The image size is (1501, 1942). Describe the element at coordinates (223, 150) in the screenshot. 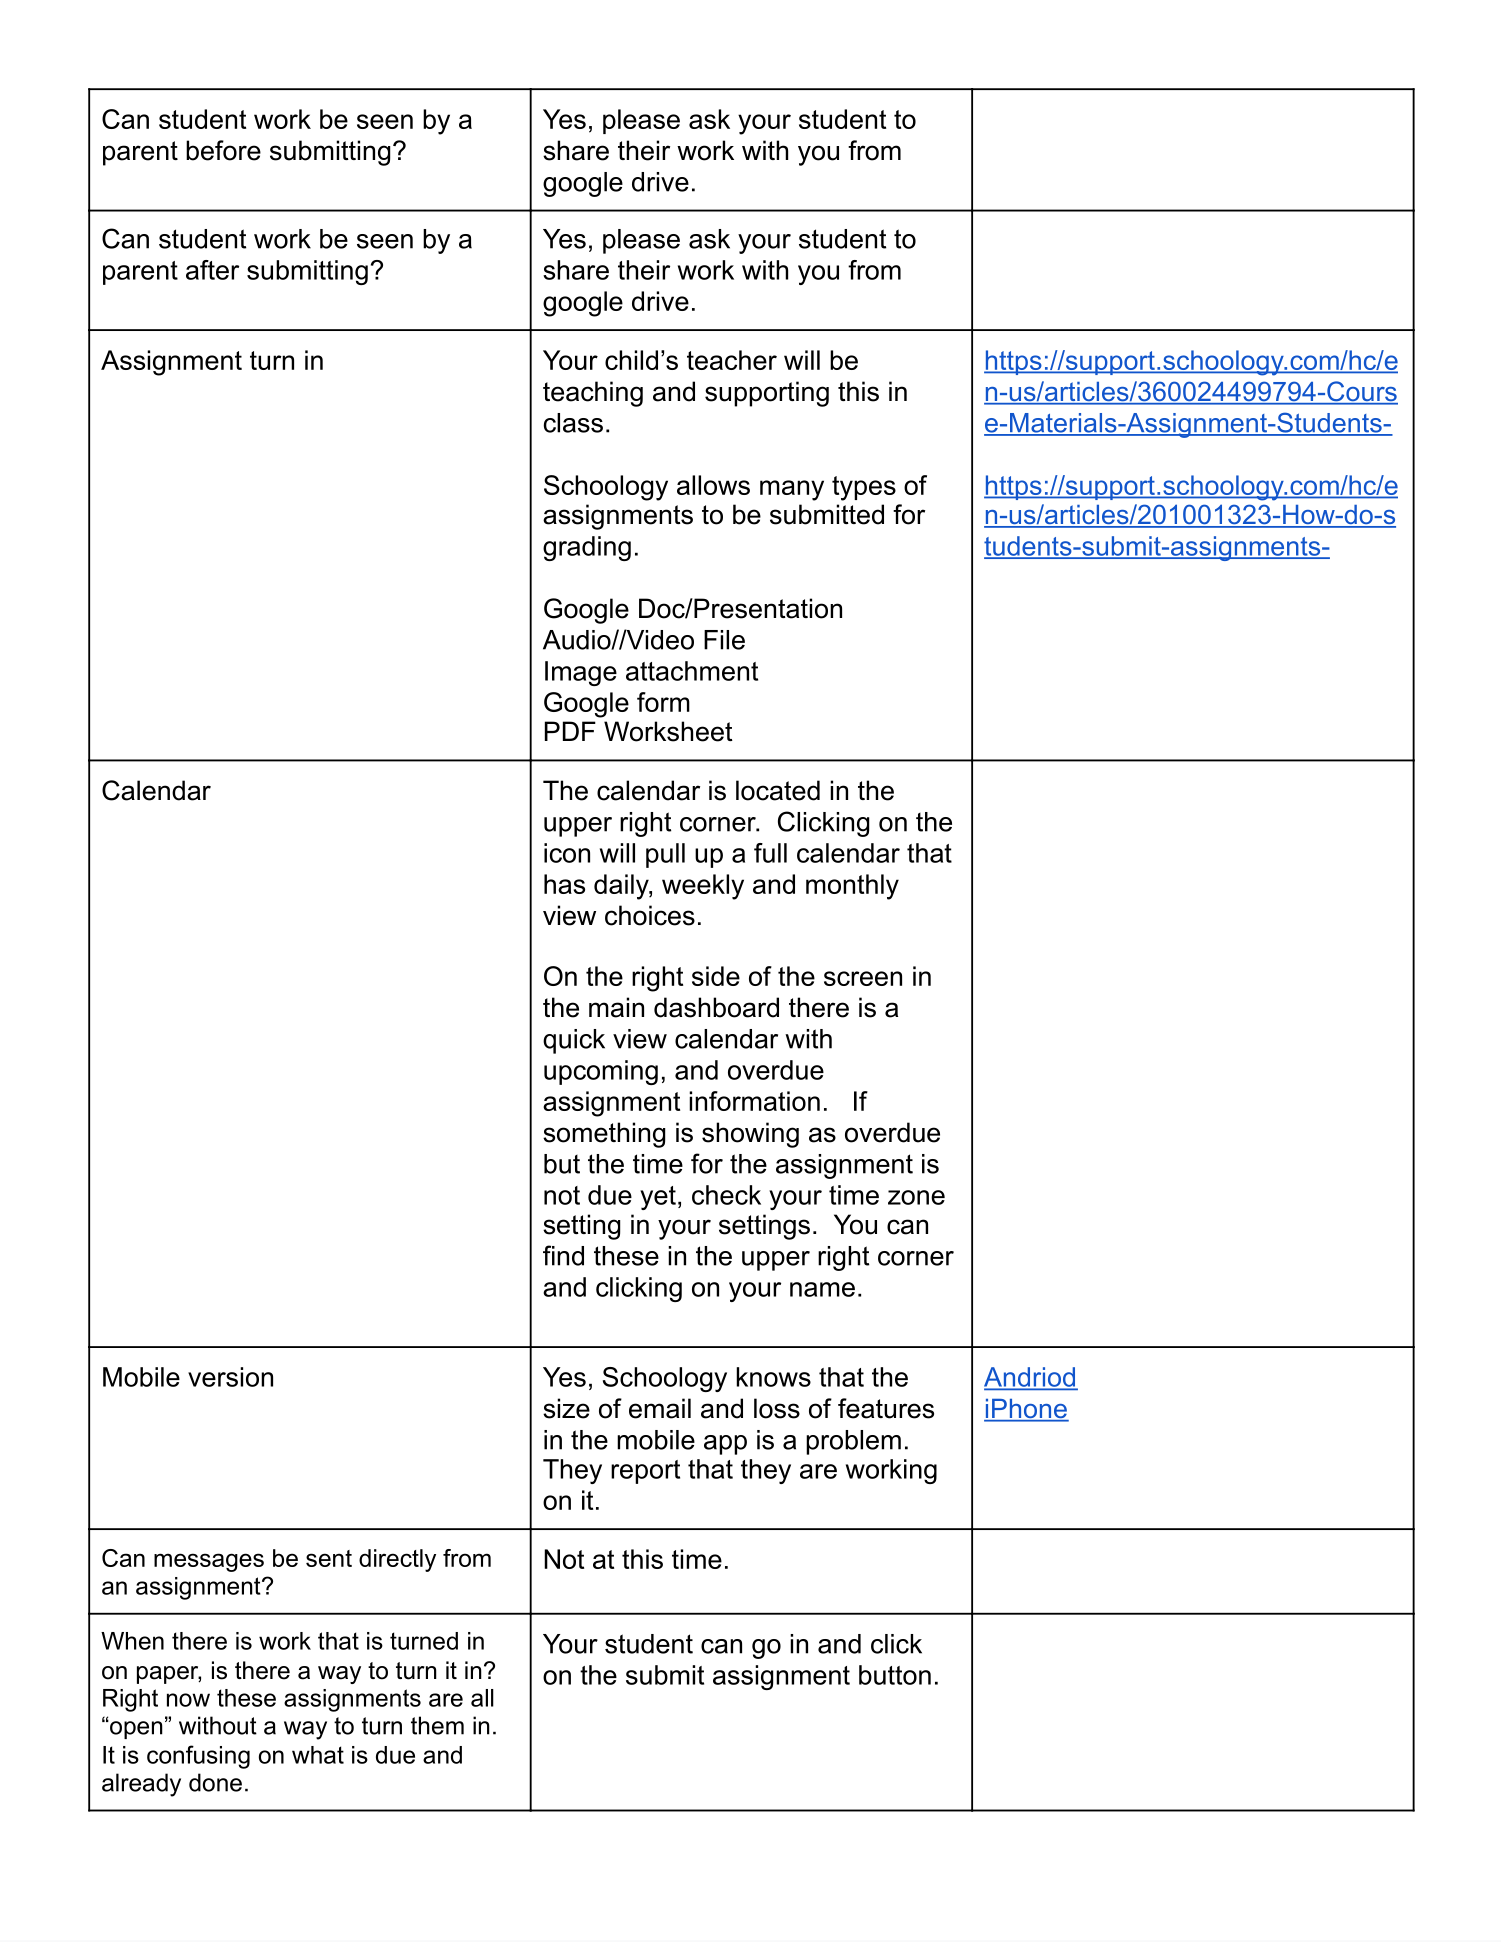

I see `before` at that location.
